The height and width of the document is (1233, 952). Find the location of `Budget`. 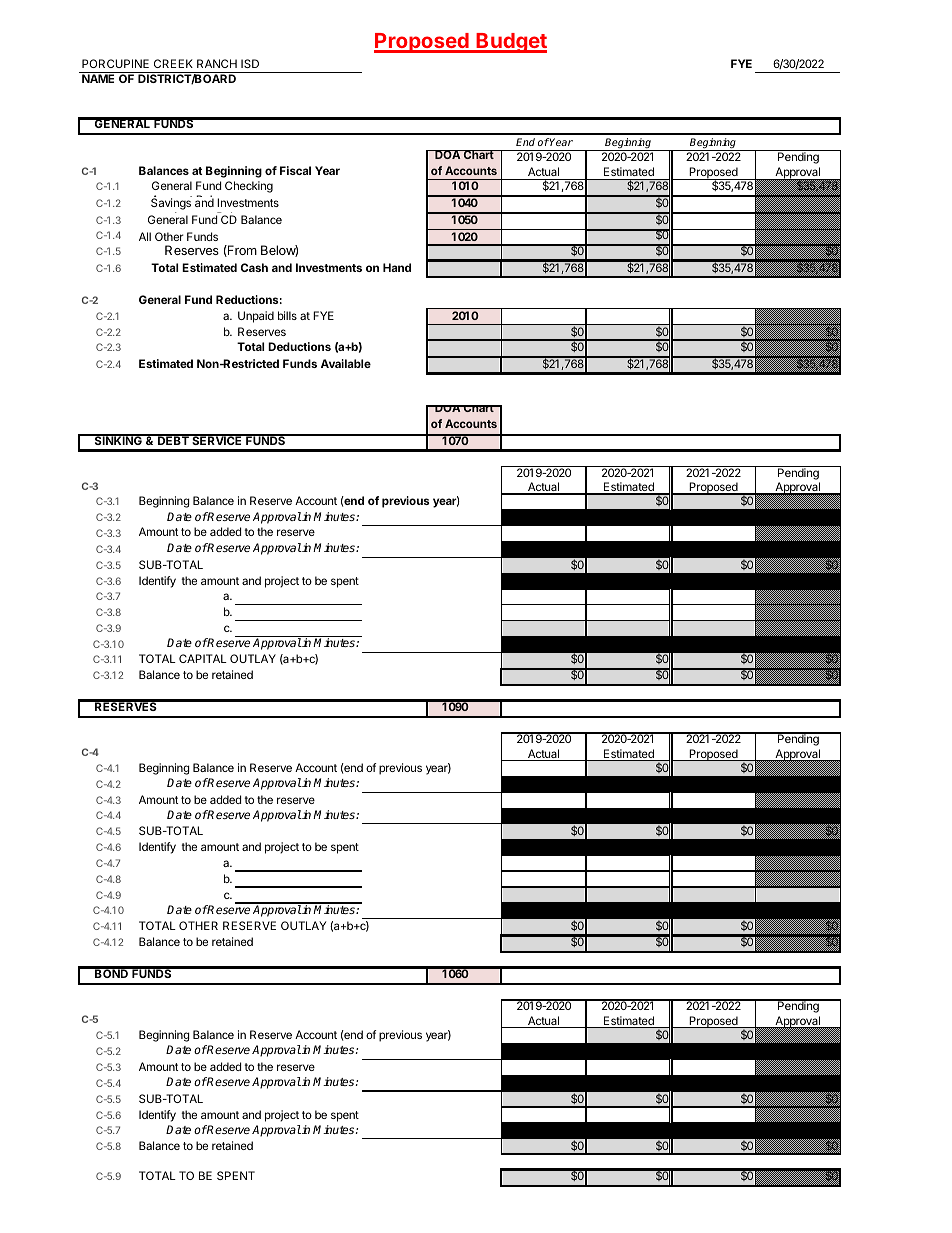

Budget is located at coordinates (510, 43).
